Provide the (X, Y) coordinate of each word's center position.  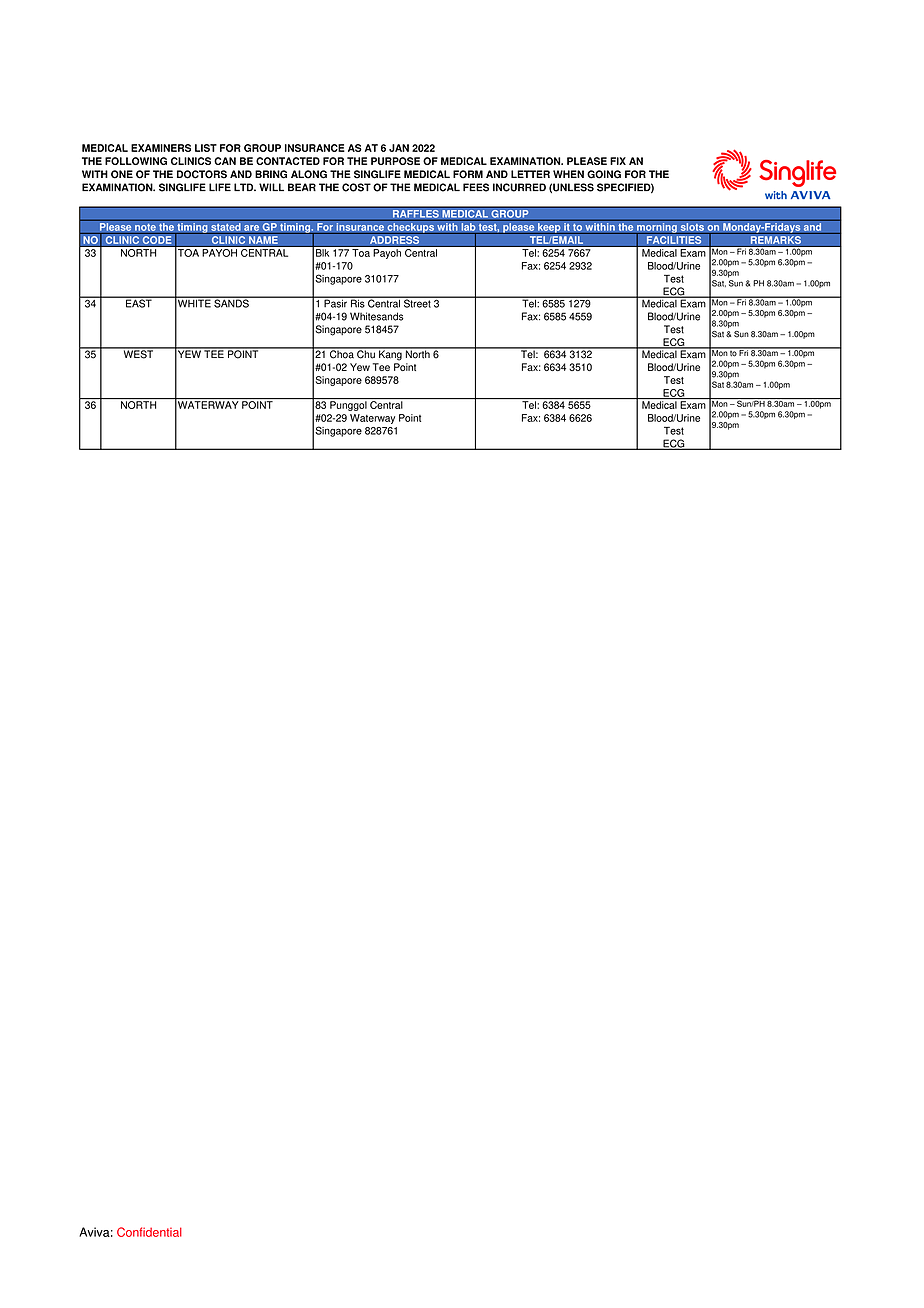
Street (417, 302)
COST (356, 187)
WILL (271, 187)
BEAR (302, 187)
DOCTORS (202, 174)
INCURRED (519, 187)
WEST (138, 353)
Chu (366, 353)
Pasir (335, 302)
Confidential (149, 1232)
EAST (139, 302)
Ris (357, 302)
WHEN (568, 174)
